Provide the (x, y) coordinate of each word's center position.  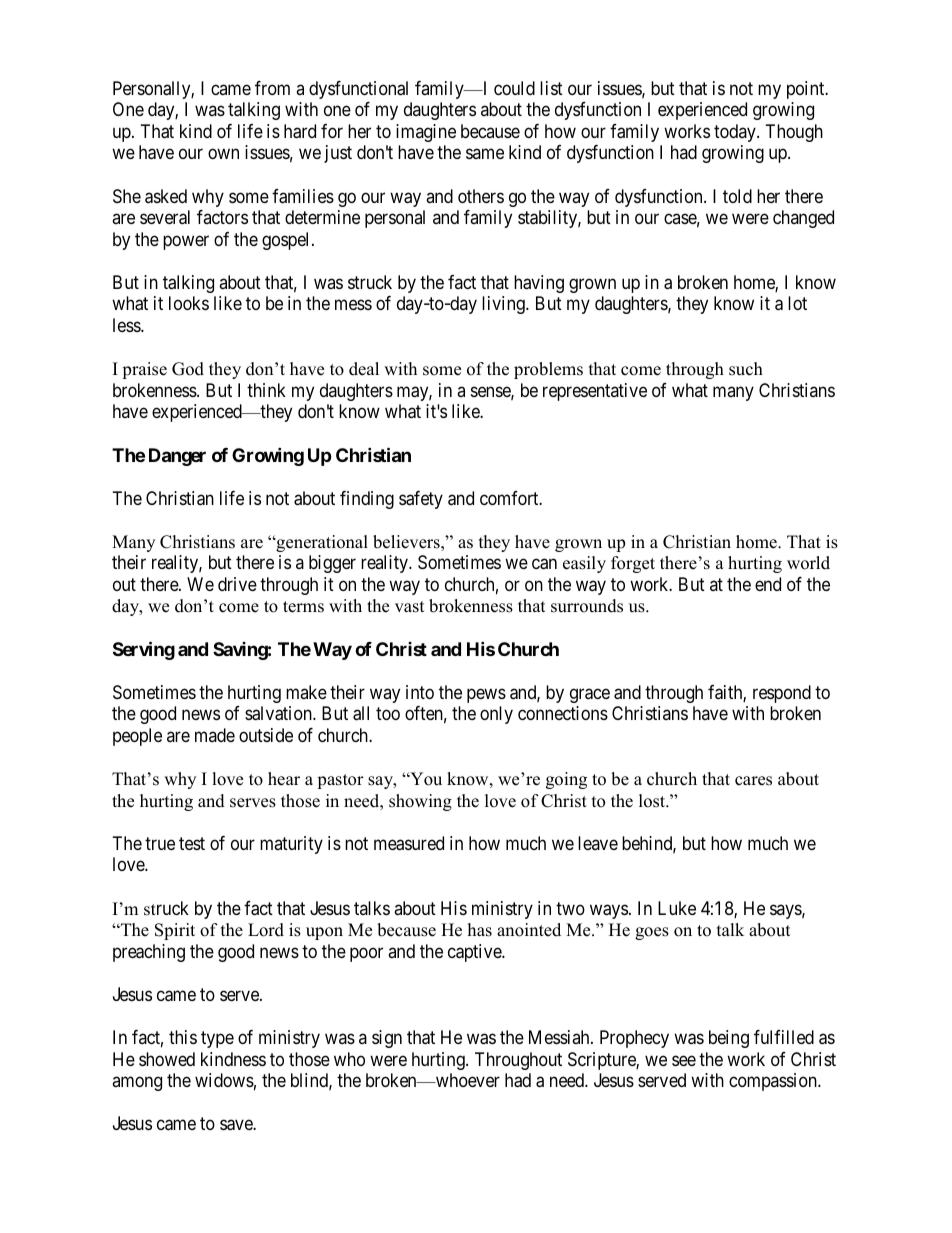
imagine (426, 133)
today (736, 133)
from (272, 88)
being (729, 1039)
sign (387, 1039)
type (217, 1039)
